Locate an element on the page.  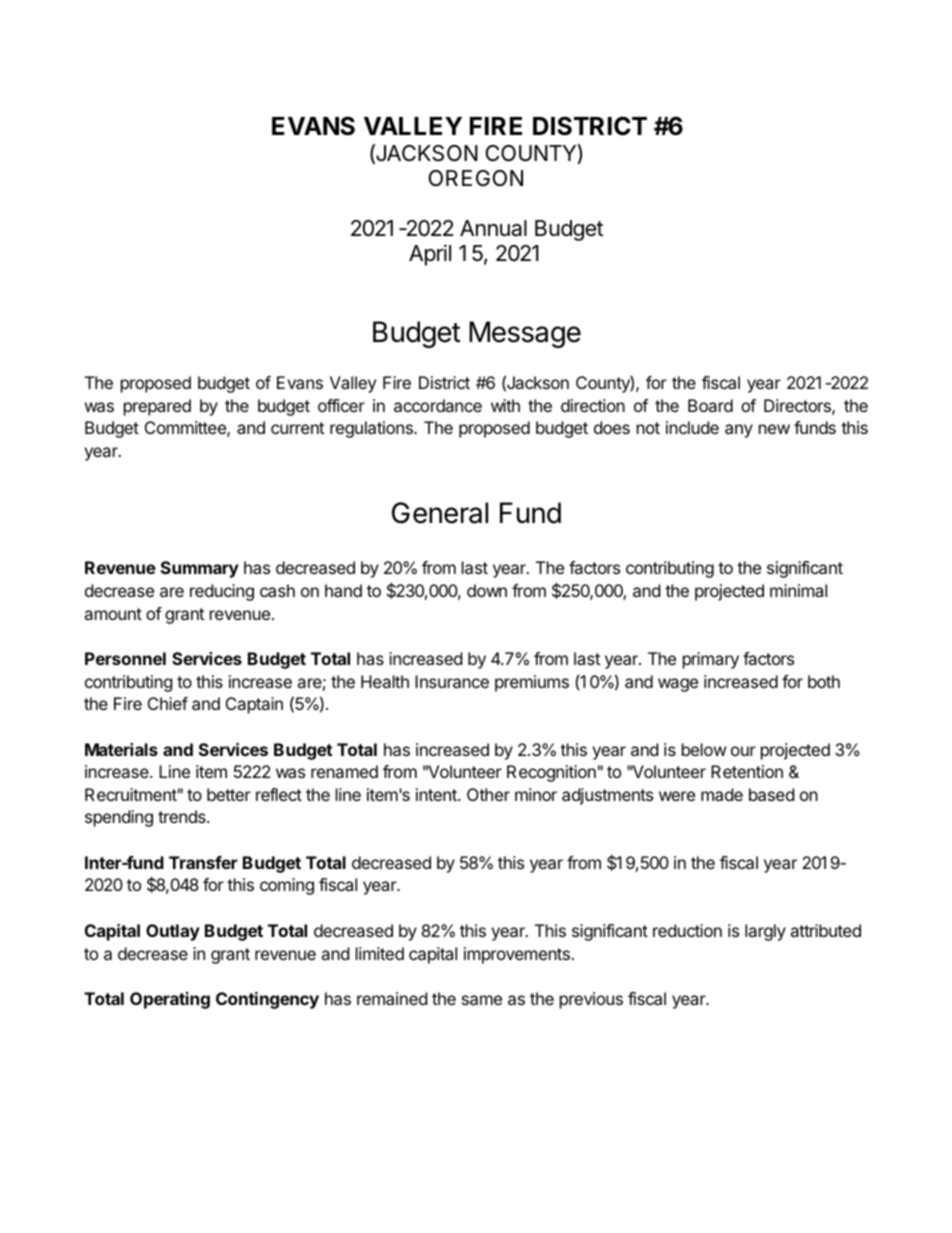
down is located at coordinates (487, 590).
